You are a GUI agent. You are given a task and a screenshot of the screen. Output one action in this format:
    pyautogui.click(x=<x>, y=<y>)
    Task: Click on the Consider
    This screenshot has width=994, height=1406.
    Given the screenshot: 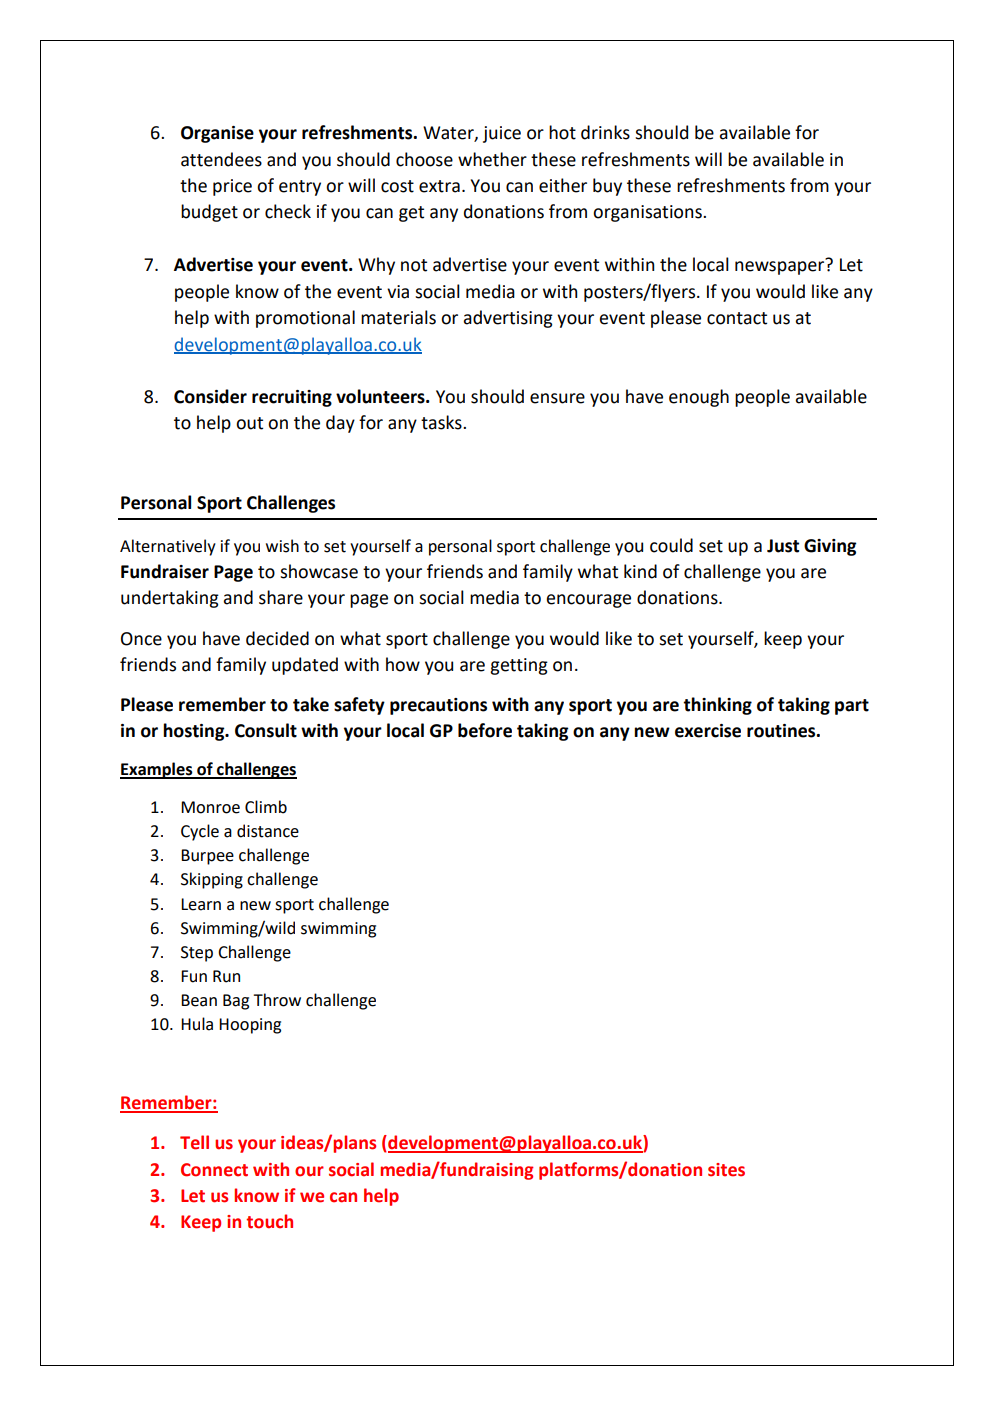 What is the action you would take?
    pyautogui.click(x=210, y=396)
